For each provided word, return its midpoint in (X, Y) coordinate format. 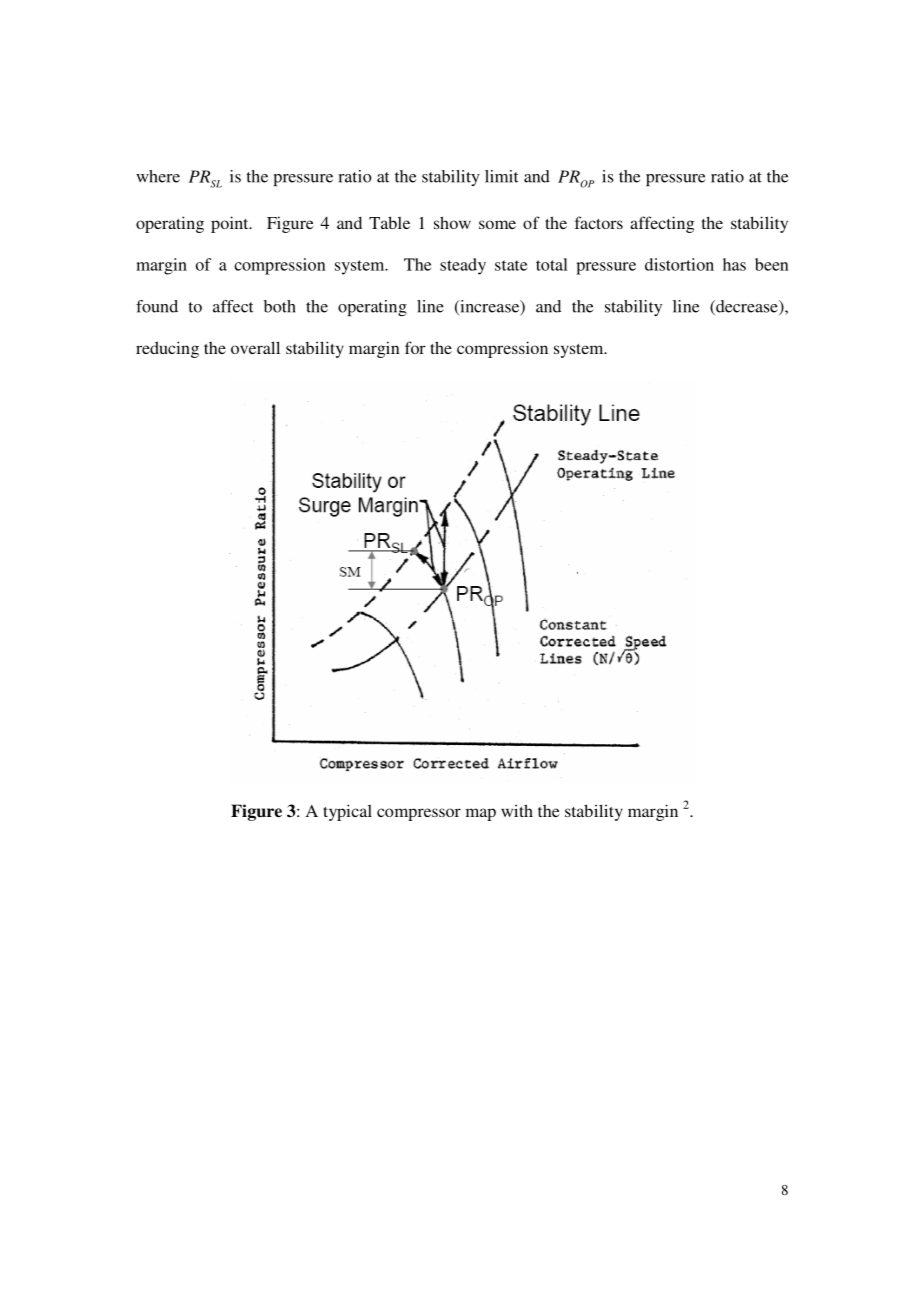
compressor (419, 814)
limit (501, 176)
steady (463, 266)
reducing (167, 349)
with (517, 810)
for (415, 347)
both (280, 306)
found (157, 306)
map (481, 814)
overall (255, 347)
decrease (747, 307)
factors (599, 222)
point (231, 224)
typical (347, 812)
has (734, 264)
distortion (679, 264)
